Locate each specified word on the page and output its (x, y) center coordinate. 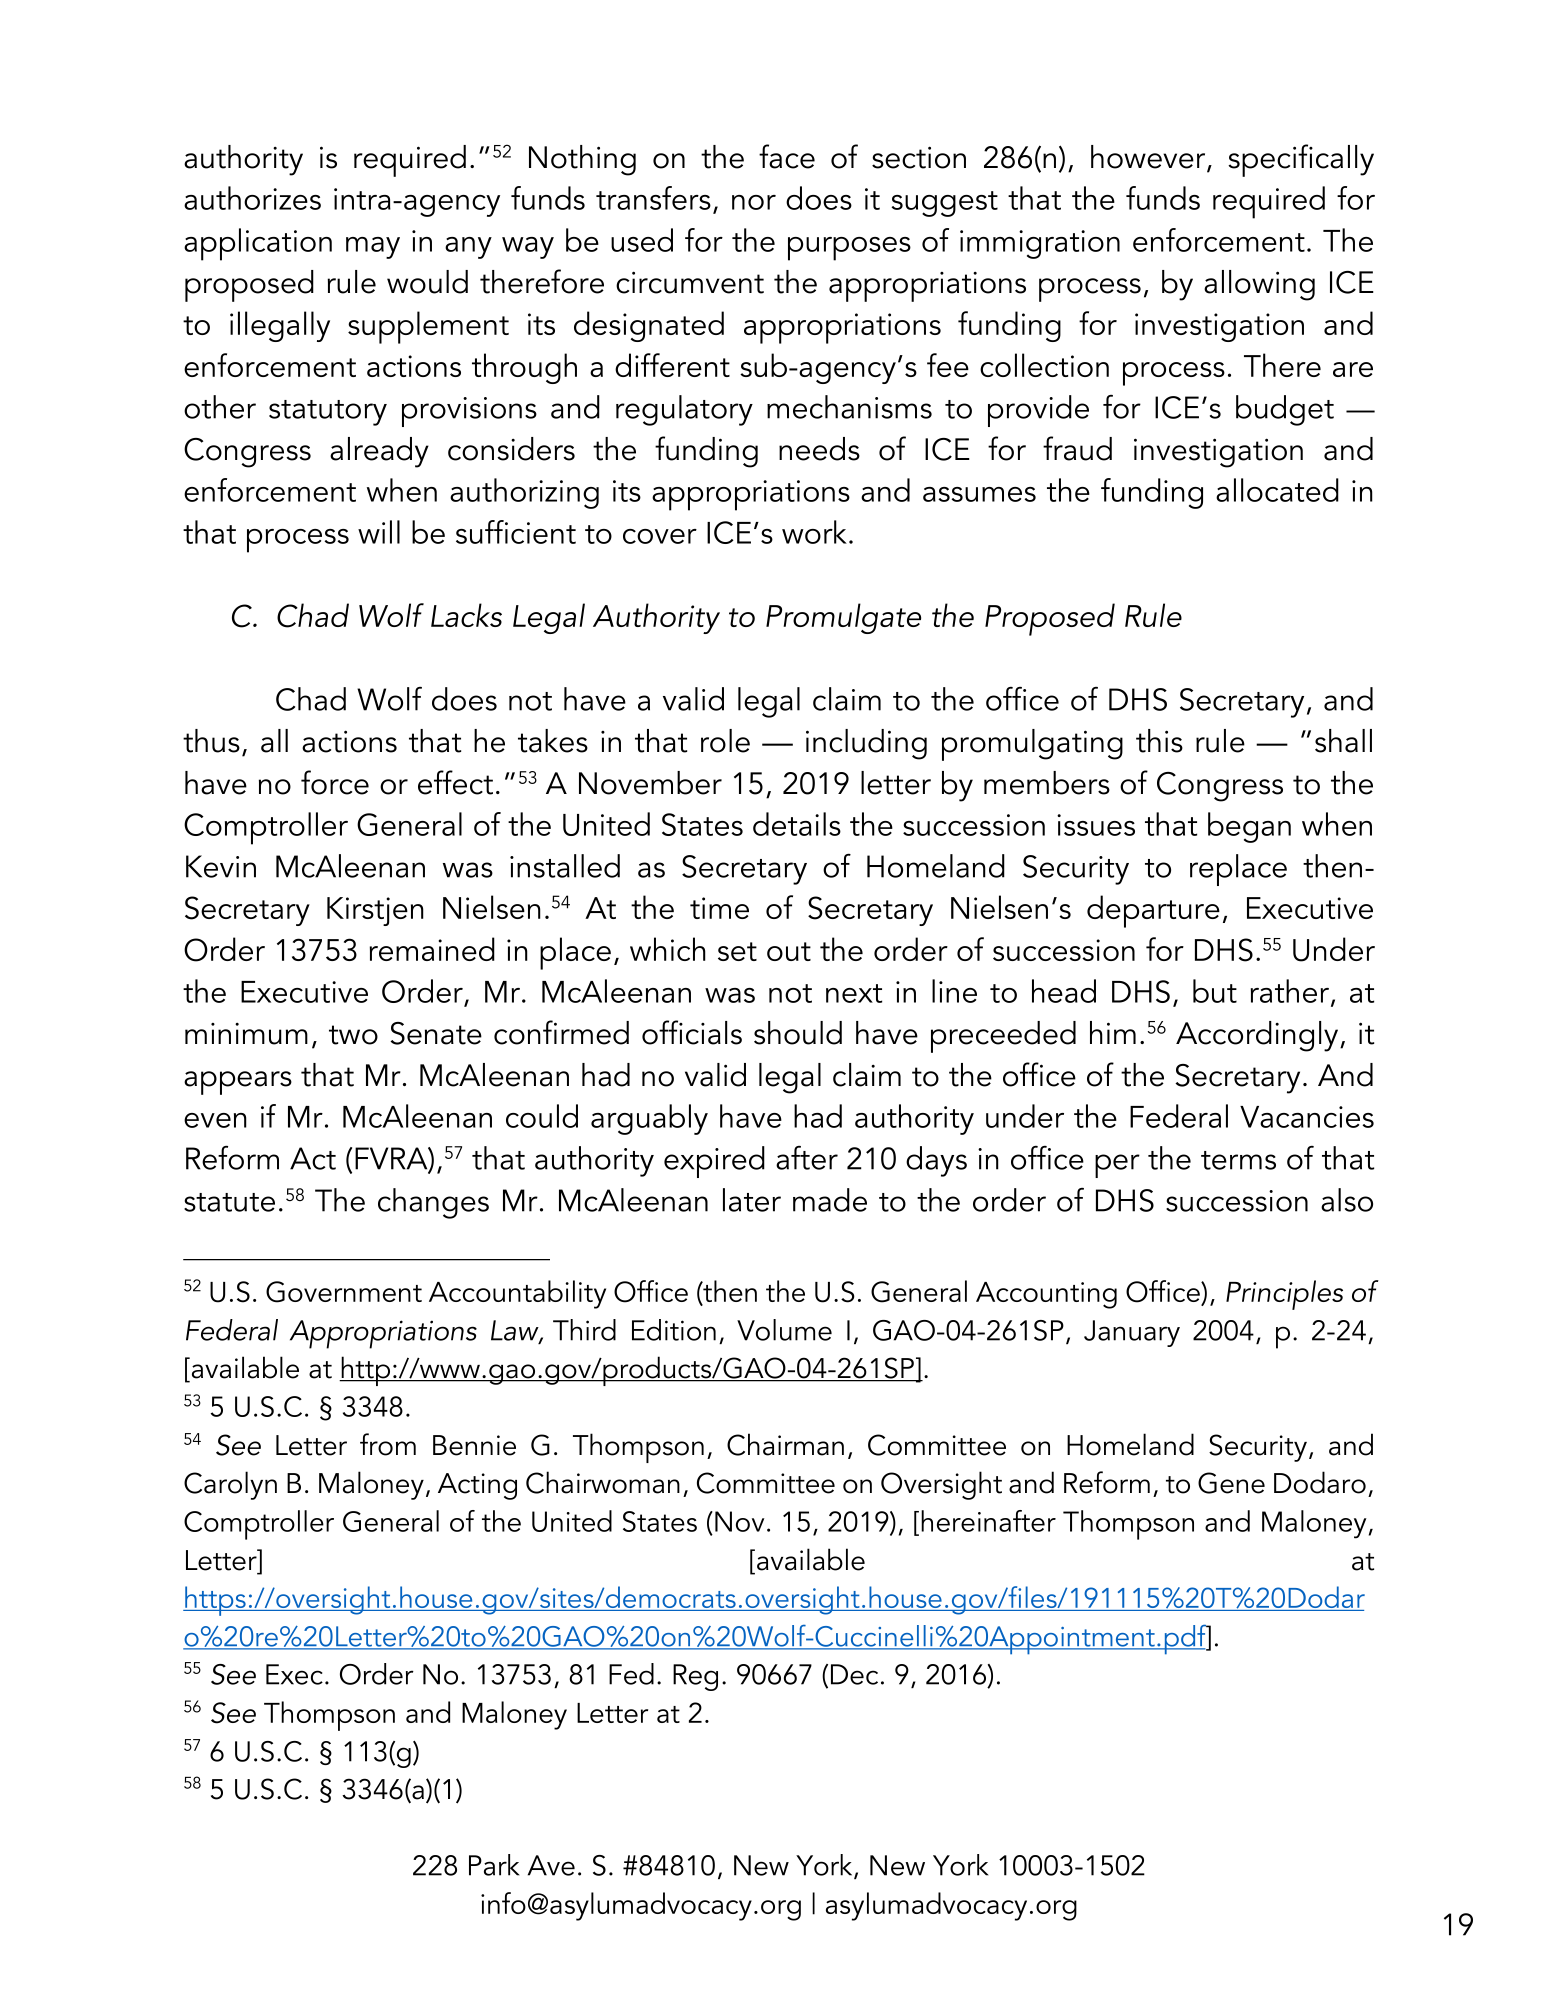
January (1132, 1333)
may (373, 248)
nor (754, 202)
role (725, 741)
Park (494, 1865)
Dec (854, 1674)
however (1149, 158)
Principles (1284, 1295)
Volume (784, 1330)
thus (211, 741)
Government (344, 1292)
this (1159, 741)
